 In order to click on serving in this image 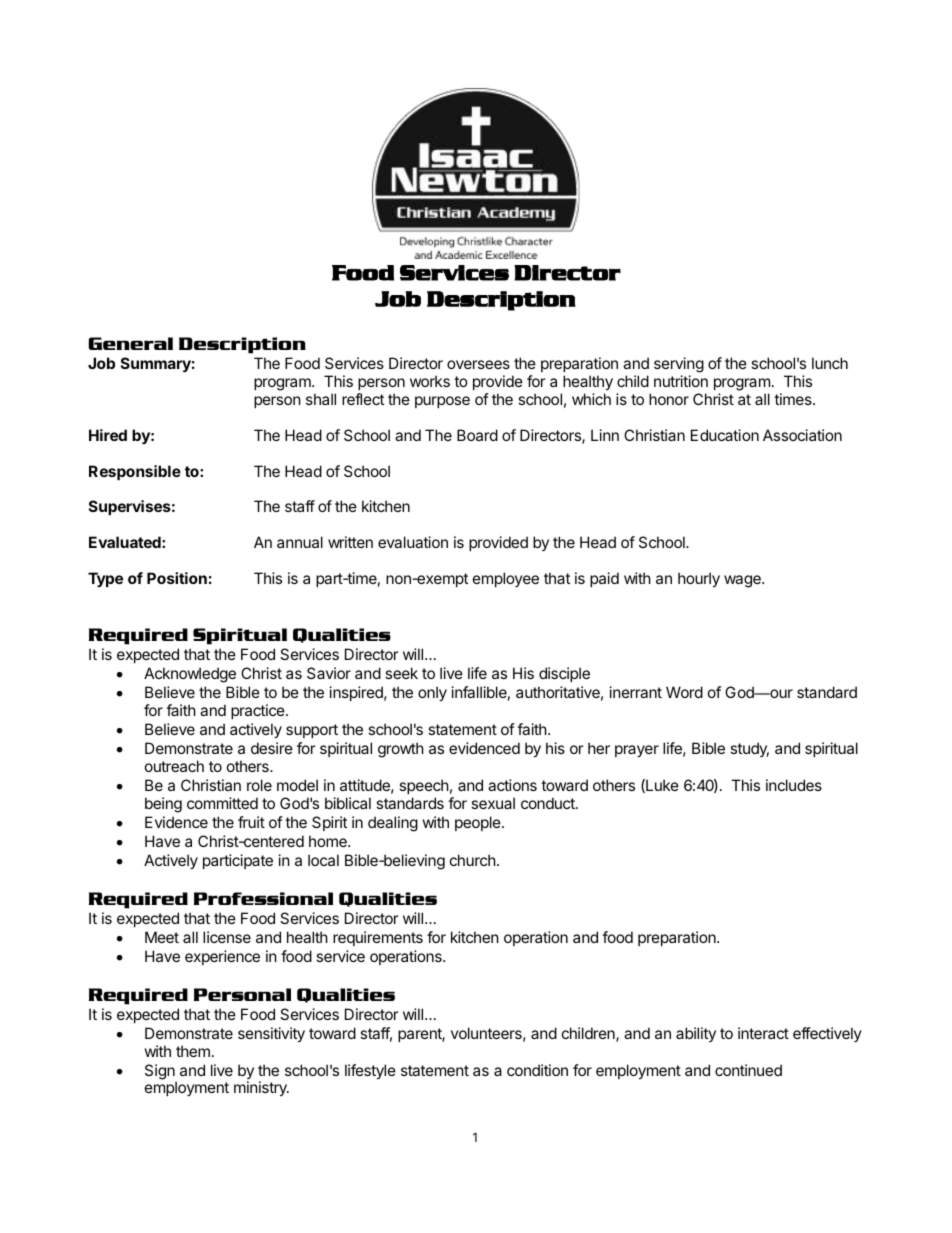, I will do `click(679, 365)`.
